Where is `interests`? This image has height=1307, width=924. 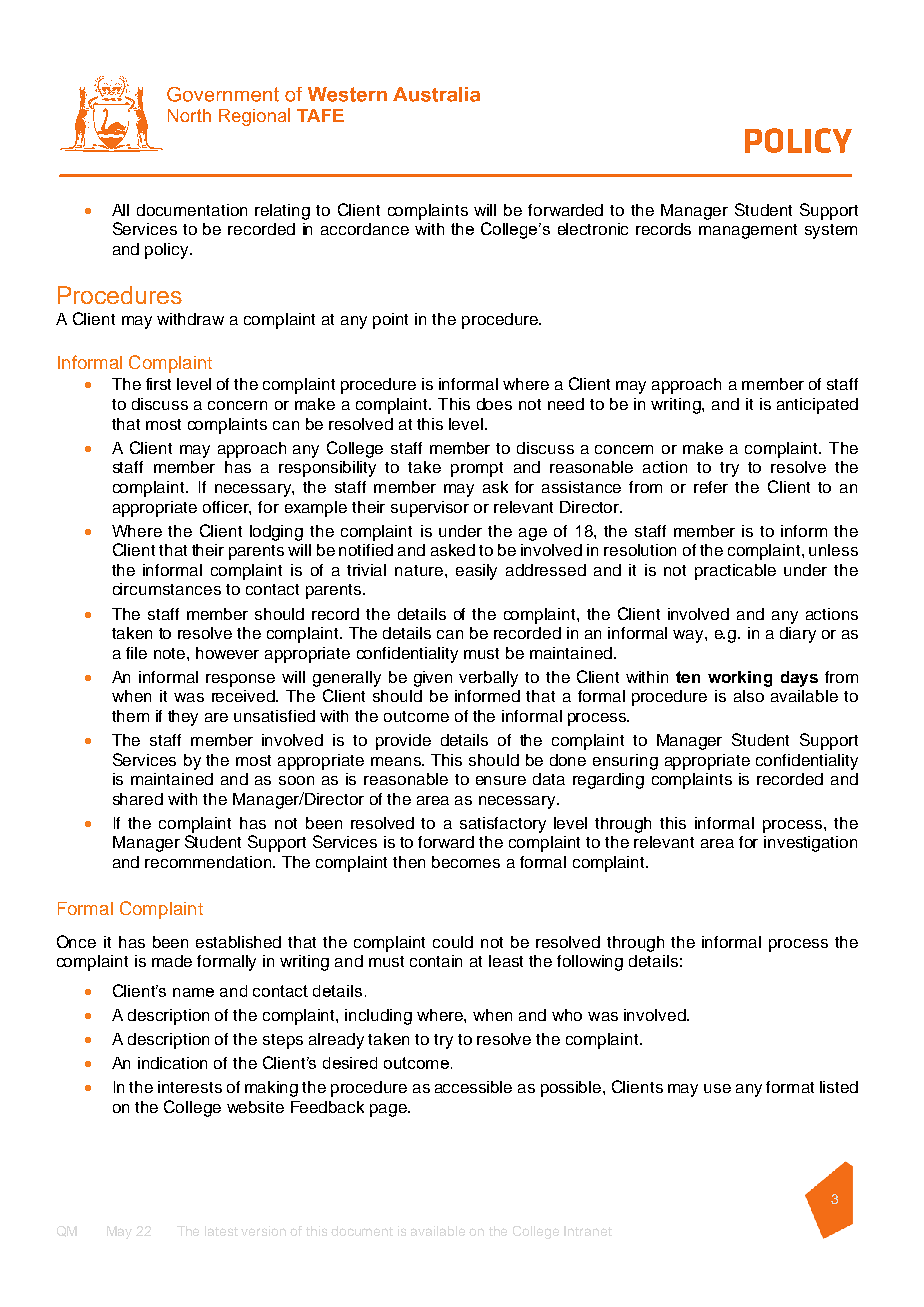
interests is located at coordinates (190, 1087).
